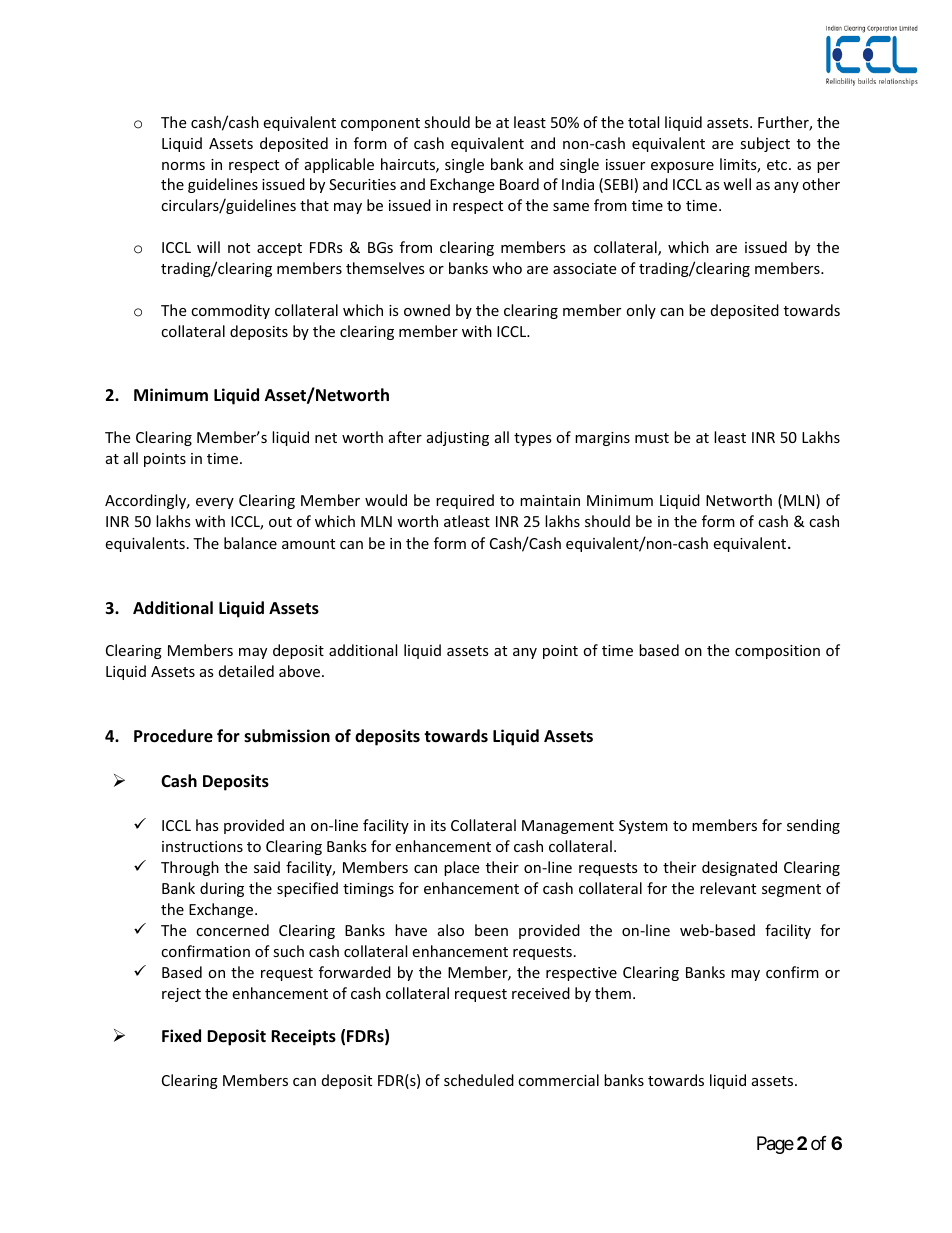 The width and height of the screenshot is (952, 1233). Describe the element at coordinates (230, 311) in the screenshot. I see `commodity` at that location.
